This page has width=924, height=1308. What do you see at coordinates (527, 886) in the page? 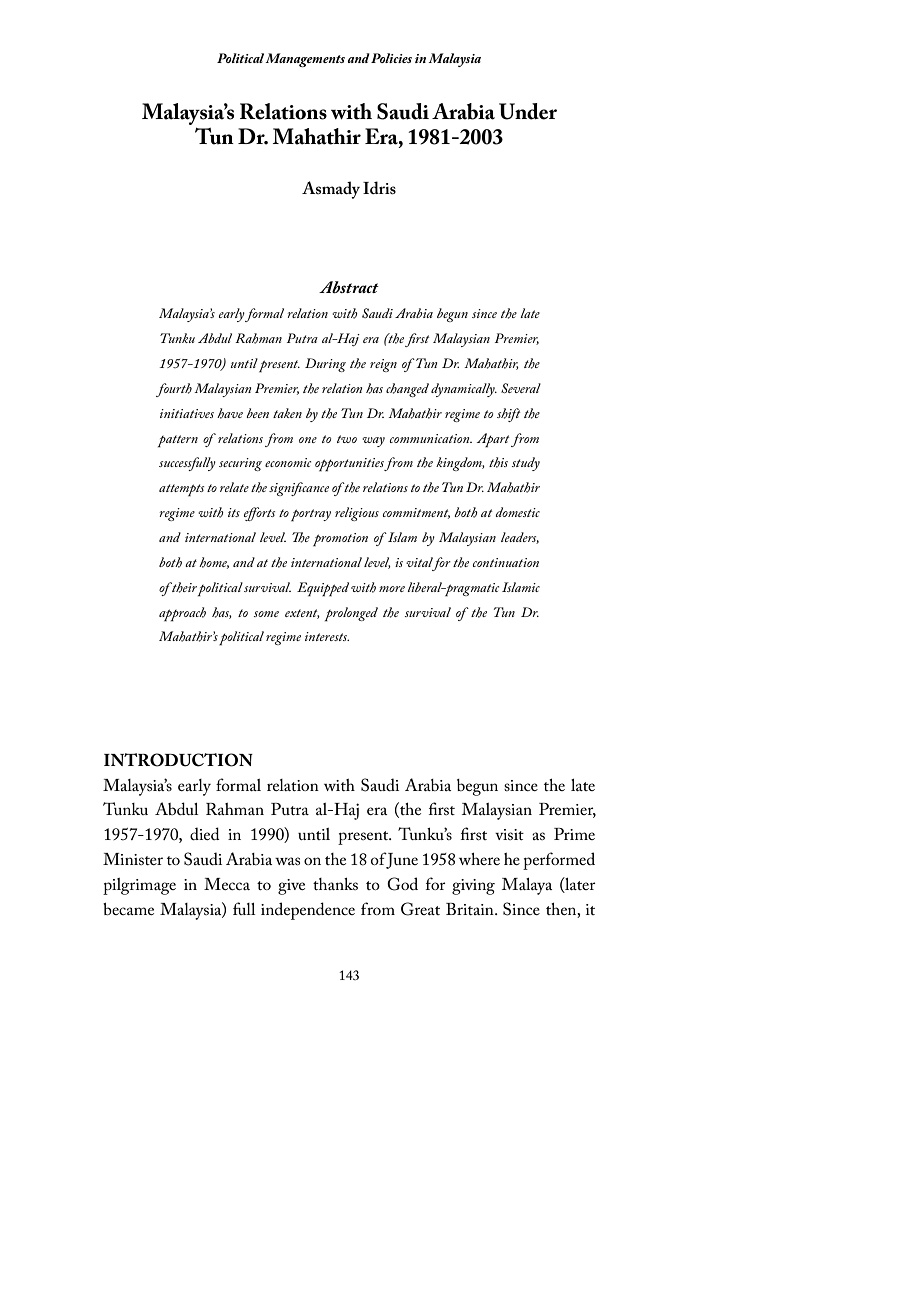
I see `Malaya` at bounding box center [527, 886].
